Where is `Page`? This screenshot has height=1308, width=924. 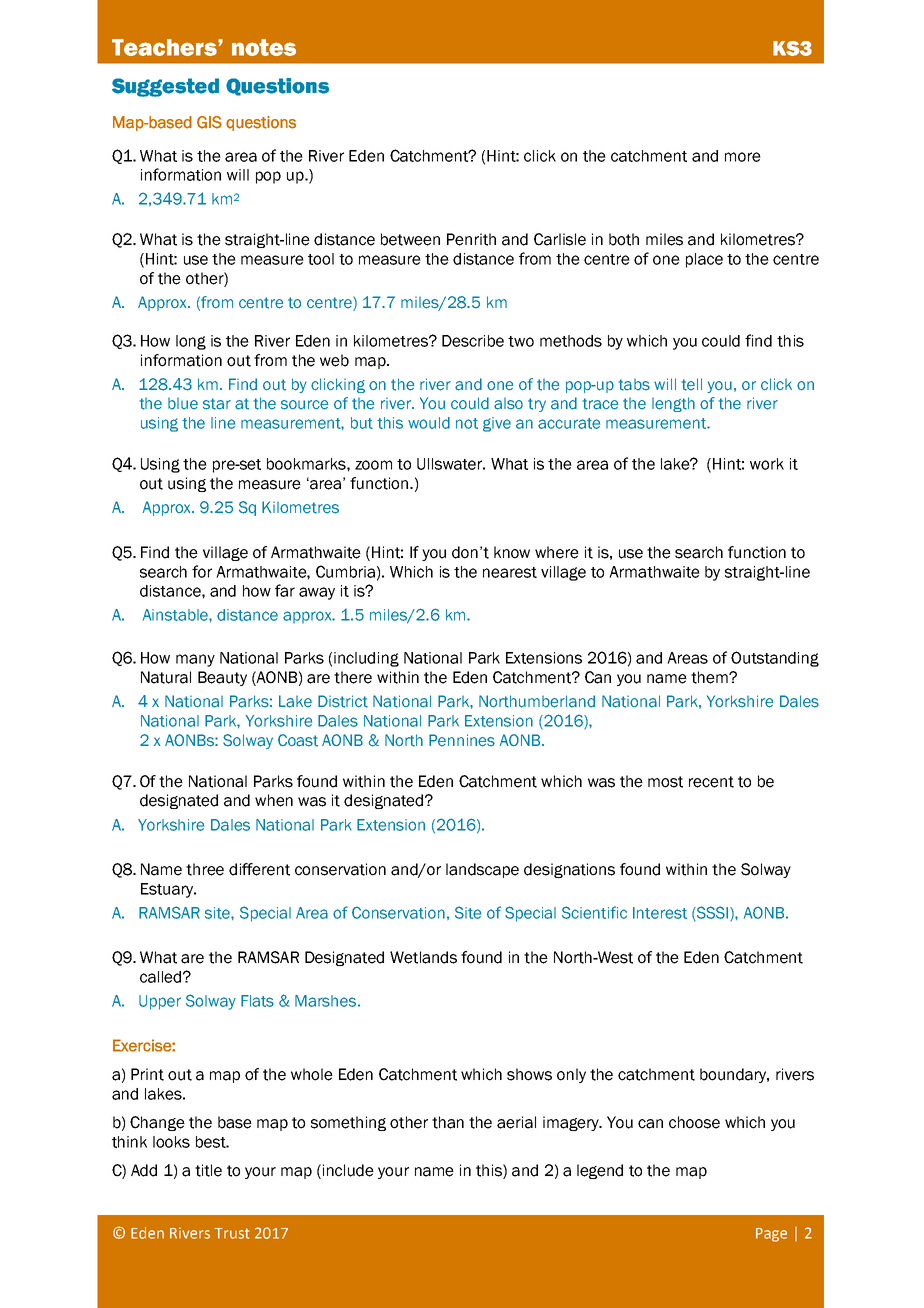 Page is located at coordinates (771, 1235).
